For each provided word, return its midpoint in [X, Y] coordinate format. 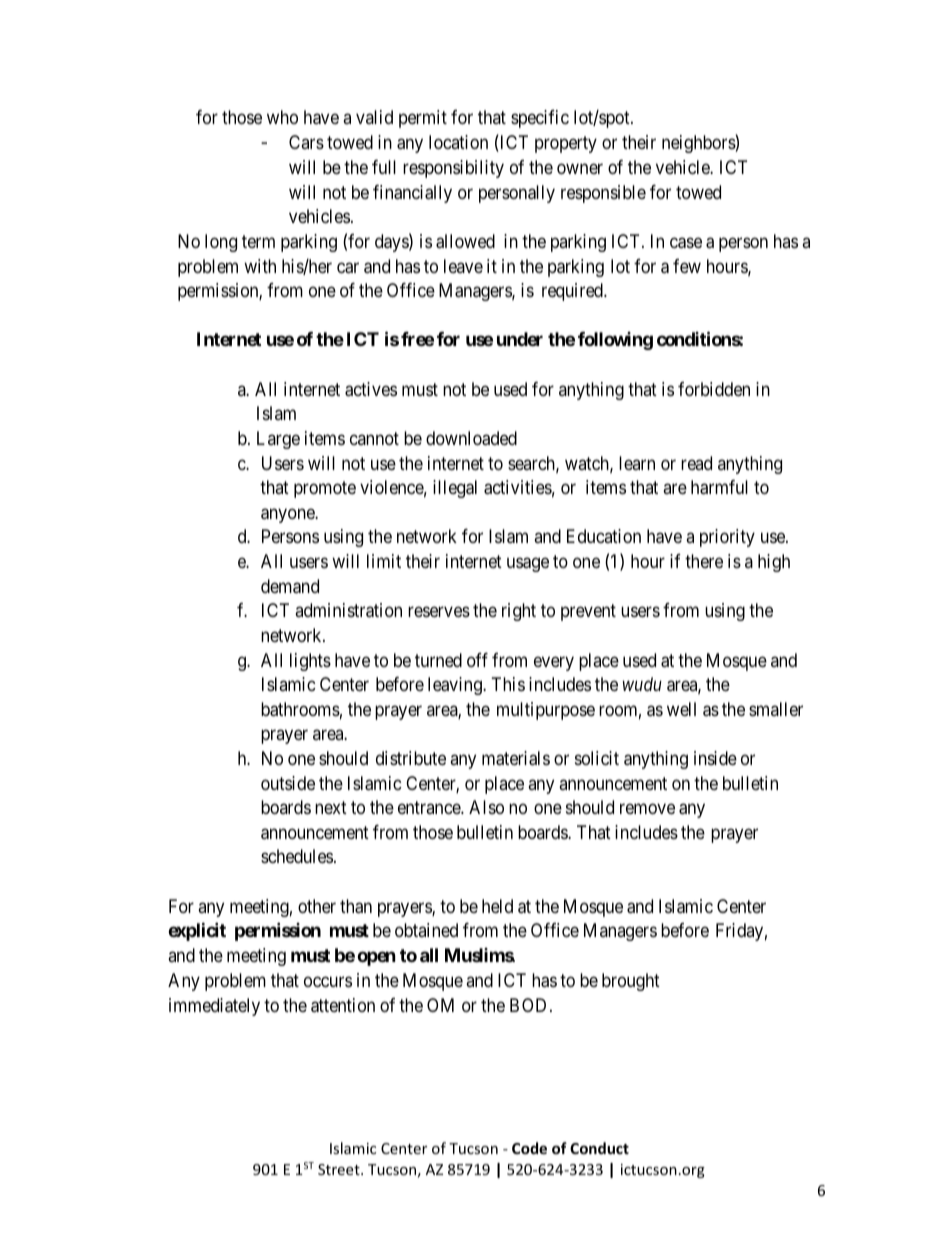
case [686, 243]
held [497, 906]
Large [278, 440]
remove [647, 809]
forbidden [714, 389]
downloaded [471, 438]
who [282, 117]
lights [310, 662]
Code [529, 1148]
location [458, 142]
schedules [297, 856]
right [519, 612]
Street [340, 1169]
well [681, 709]
